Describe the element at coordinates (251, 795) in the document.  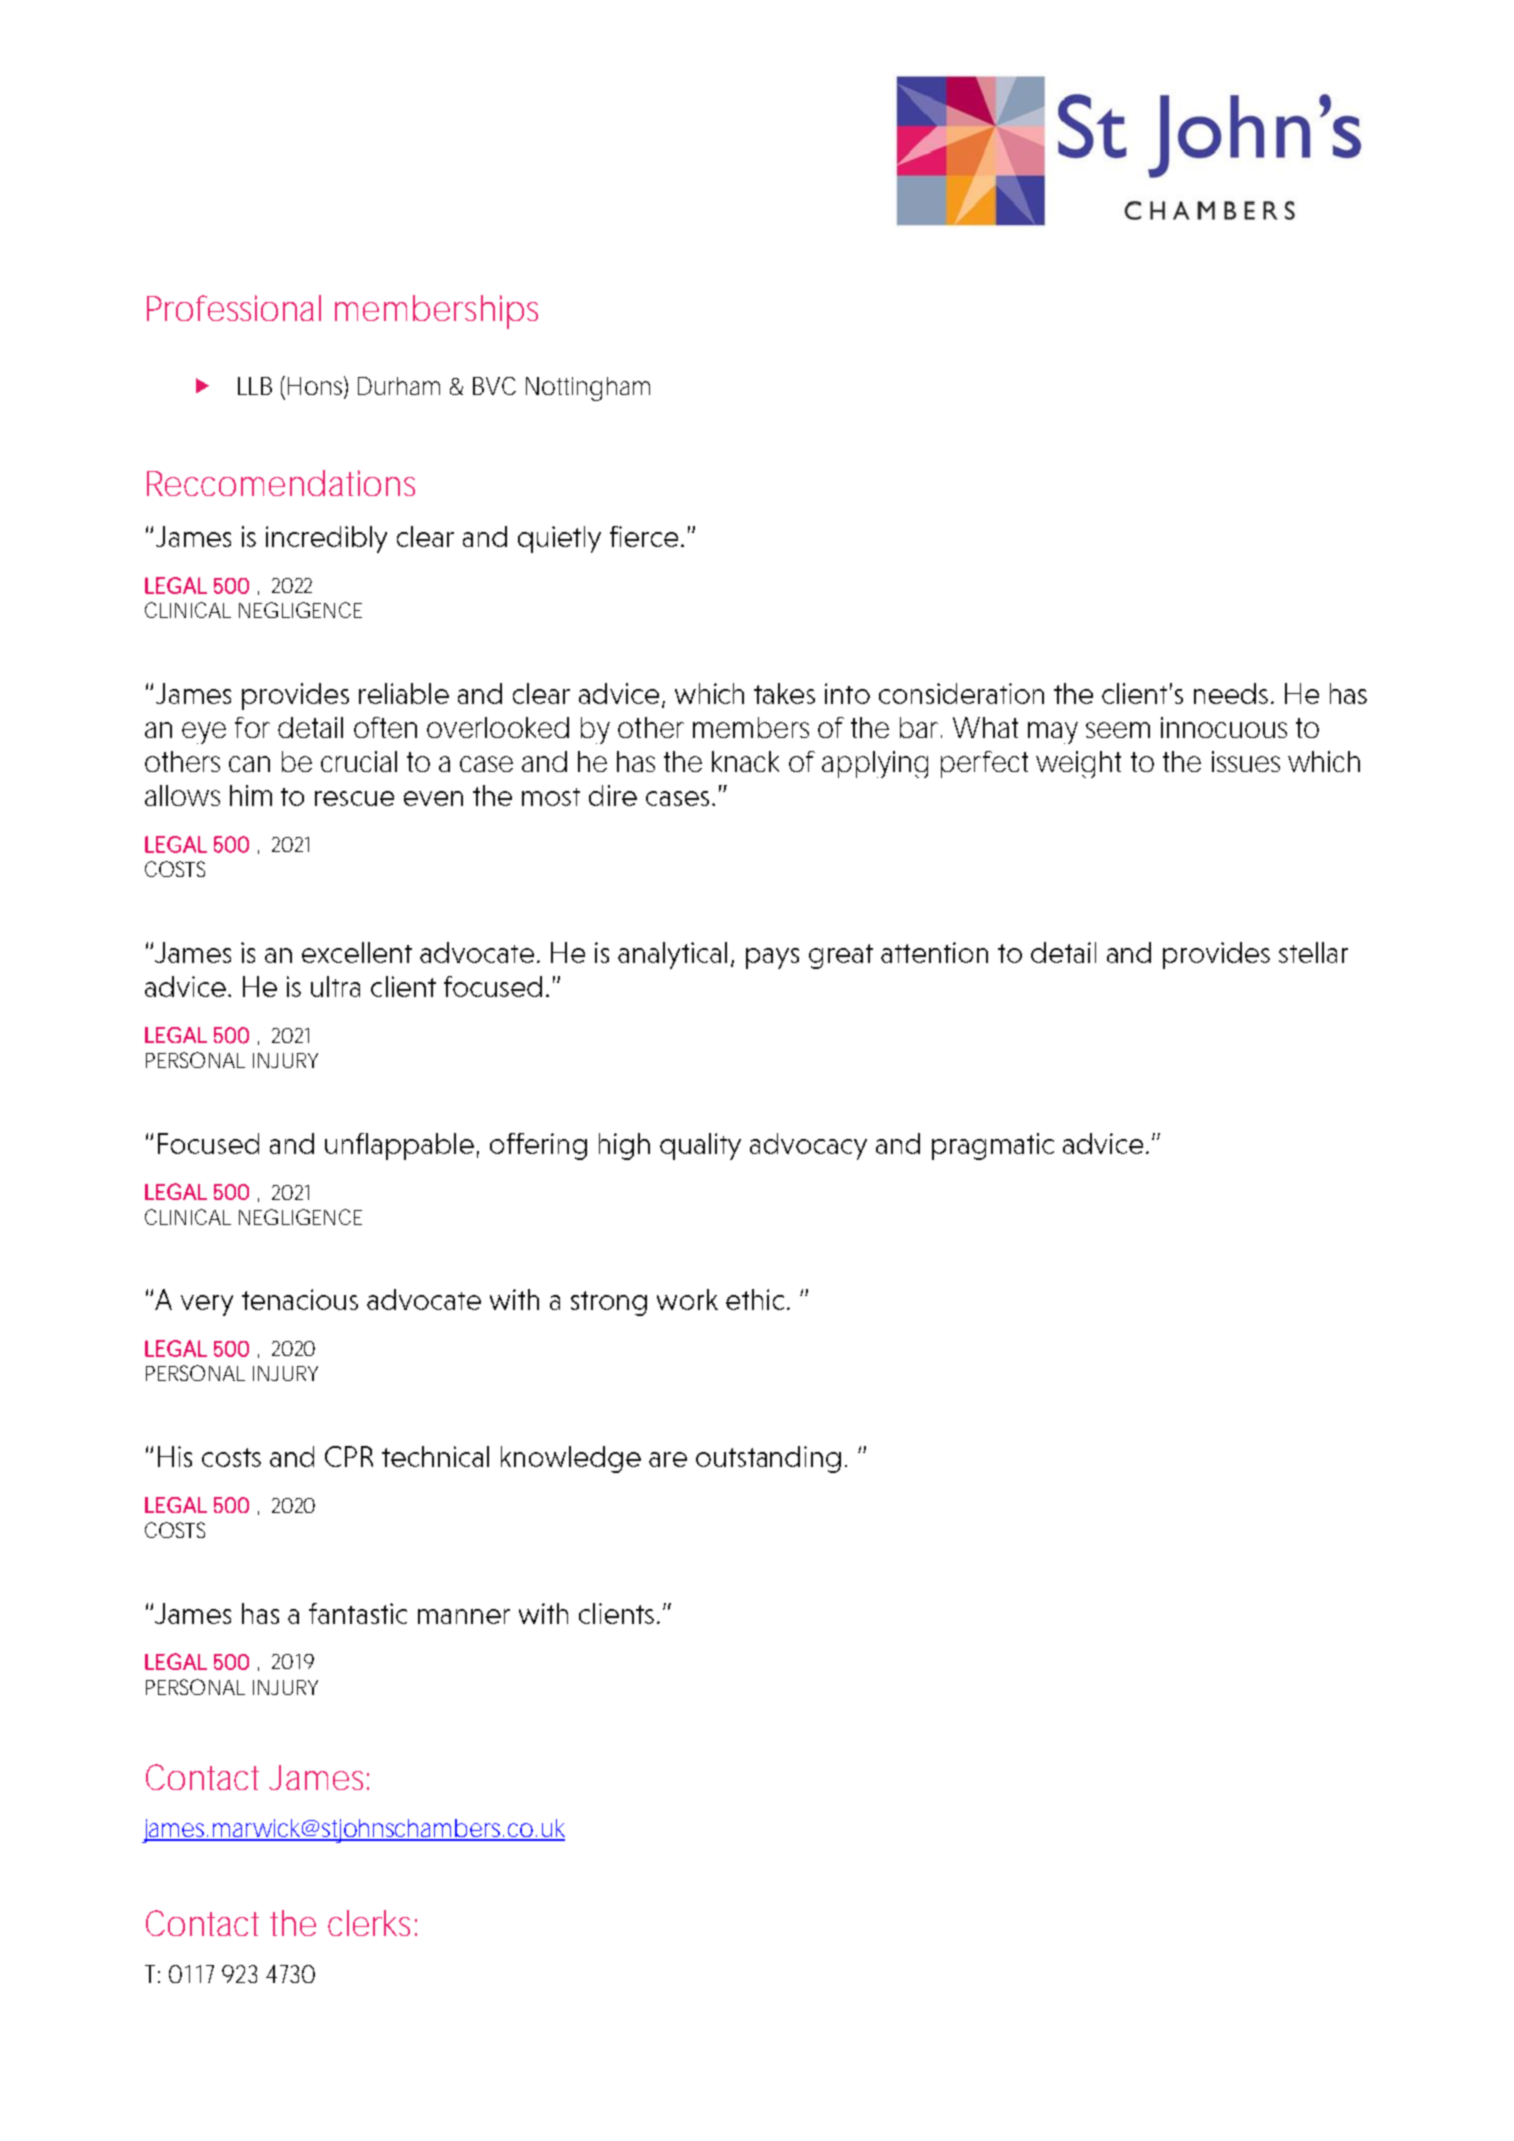
I see `him` at that location.
